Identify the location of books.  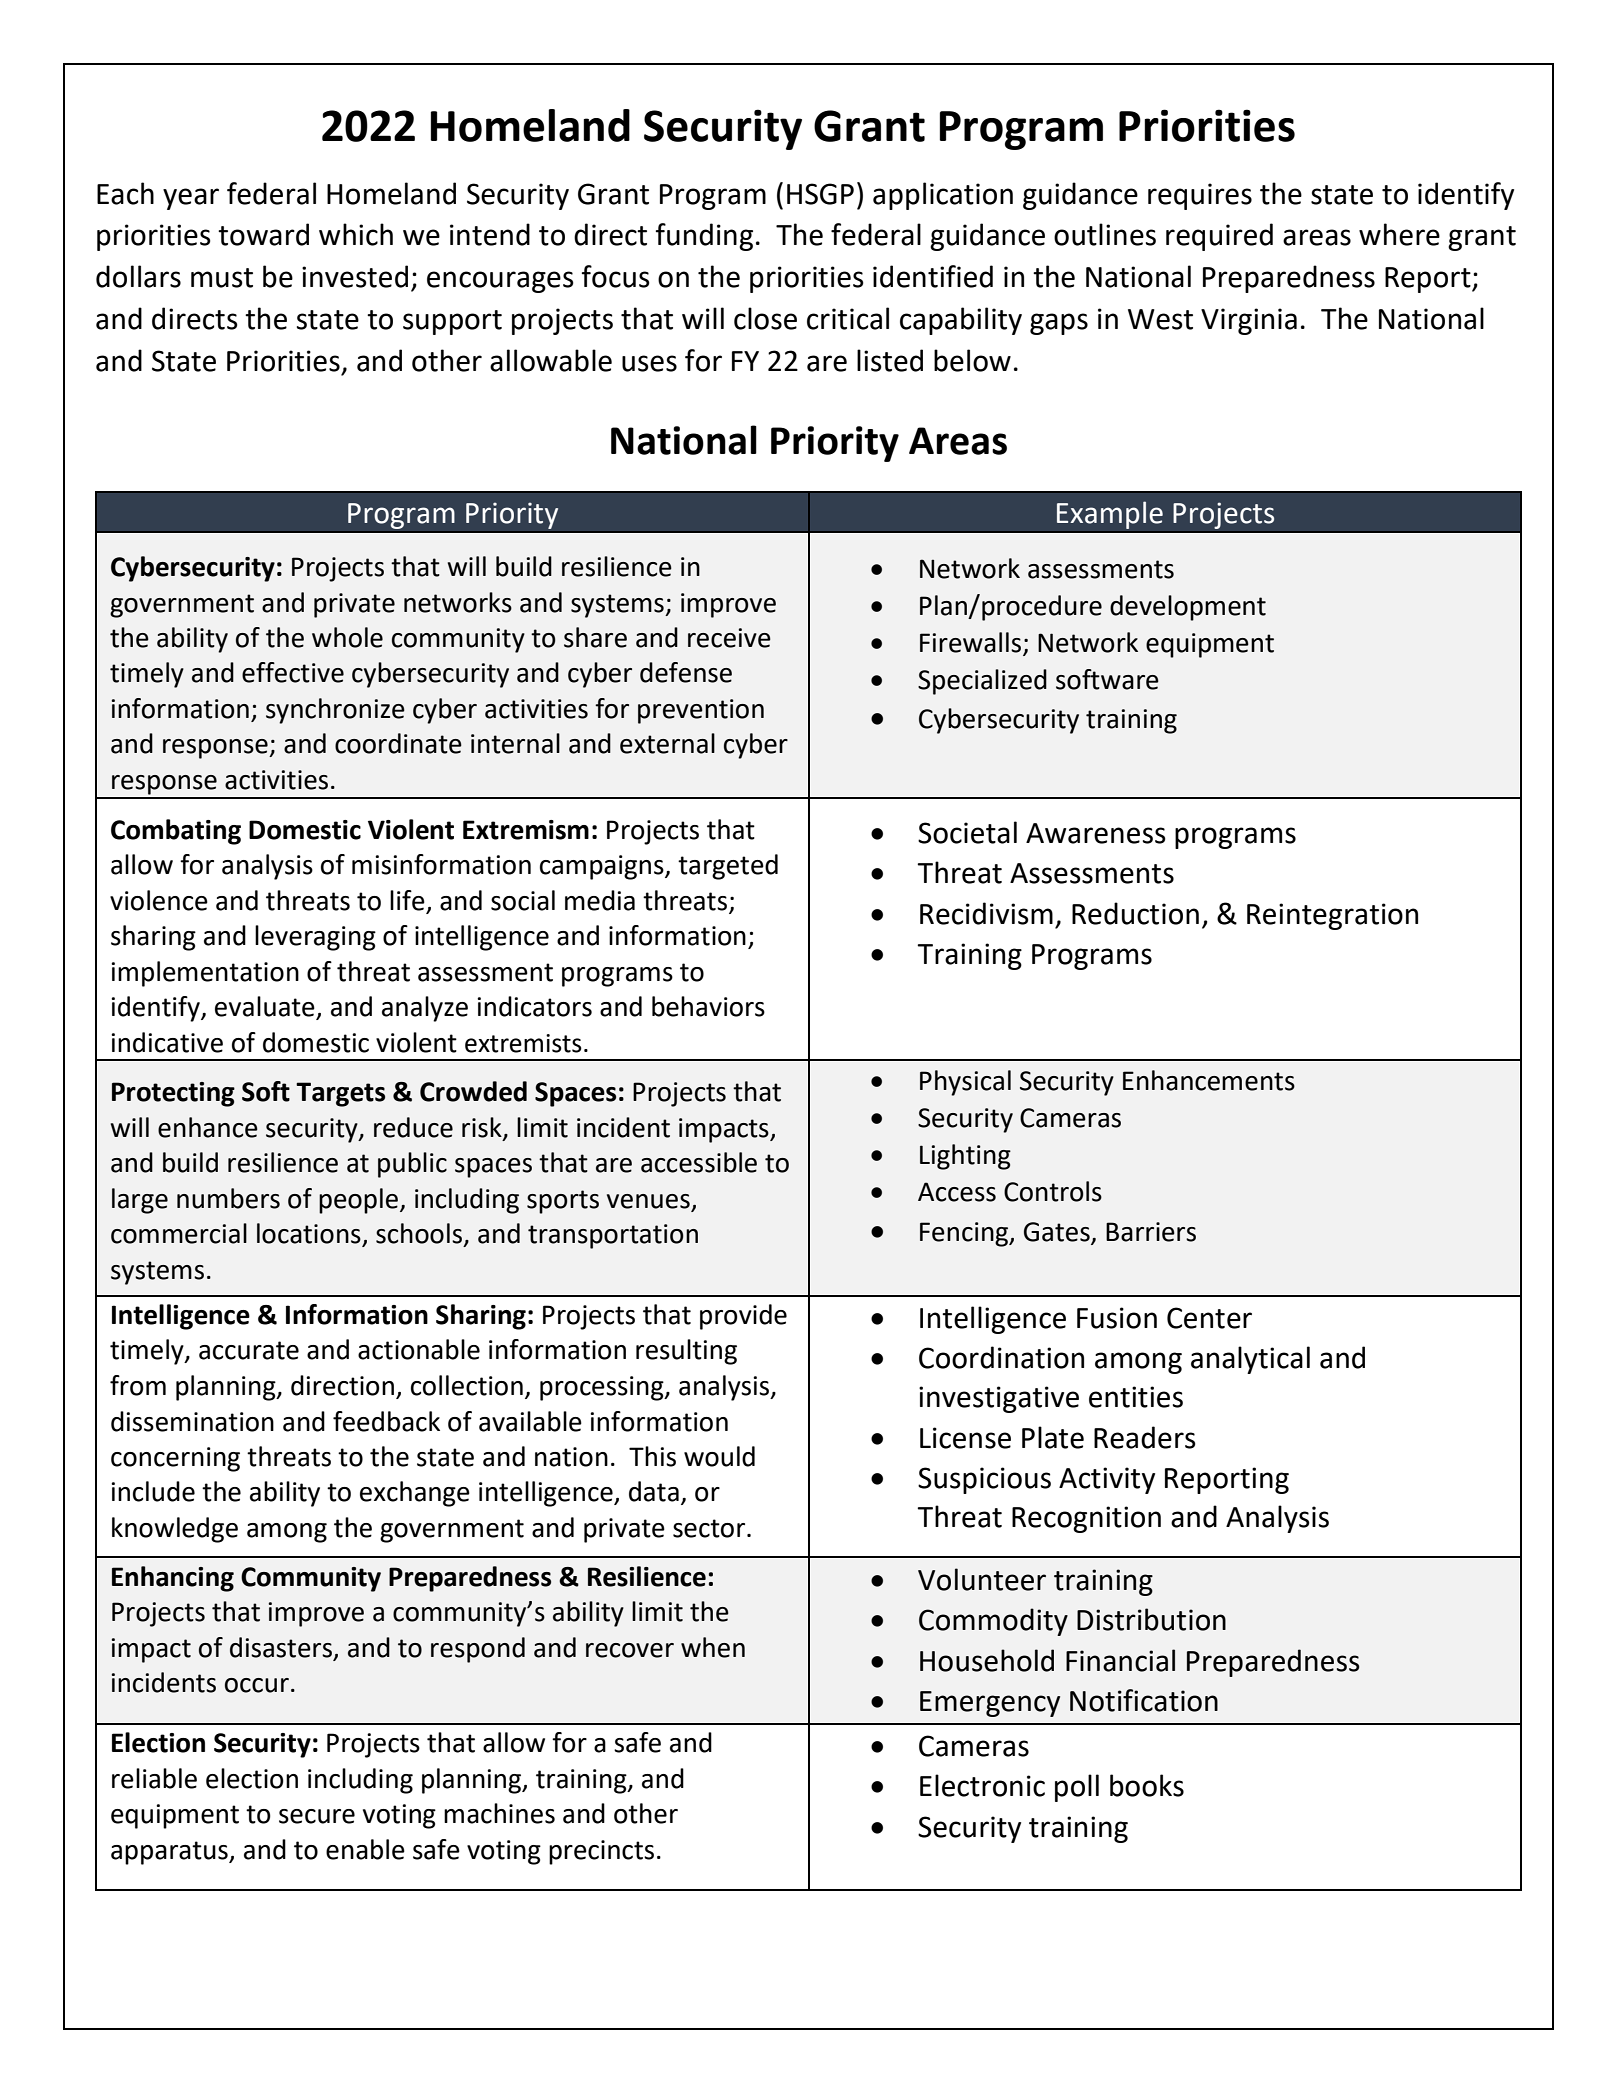
(1147, 1785).
